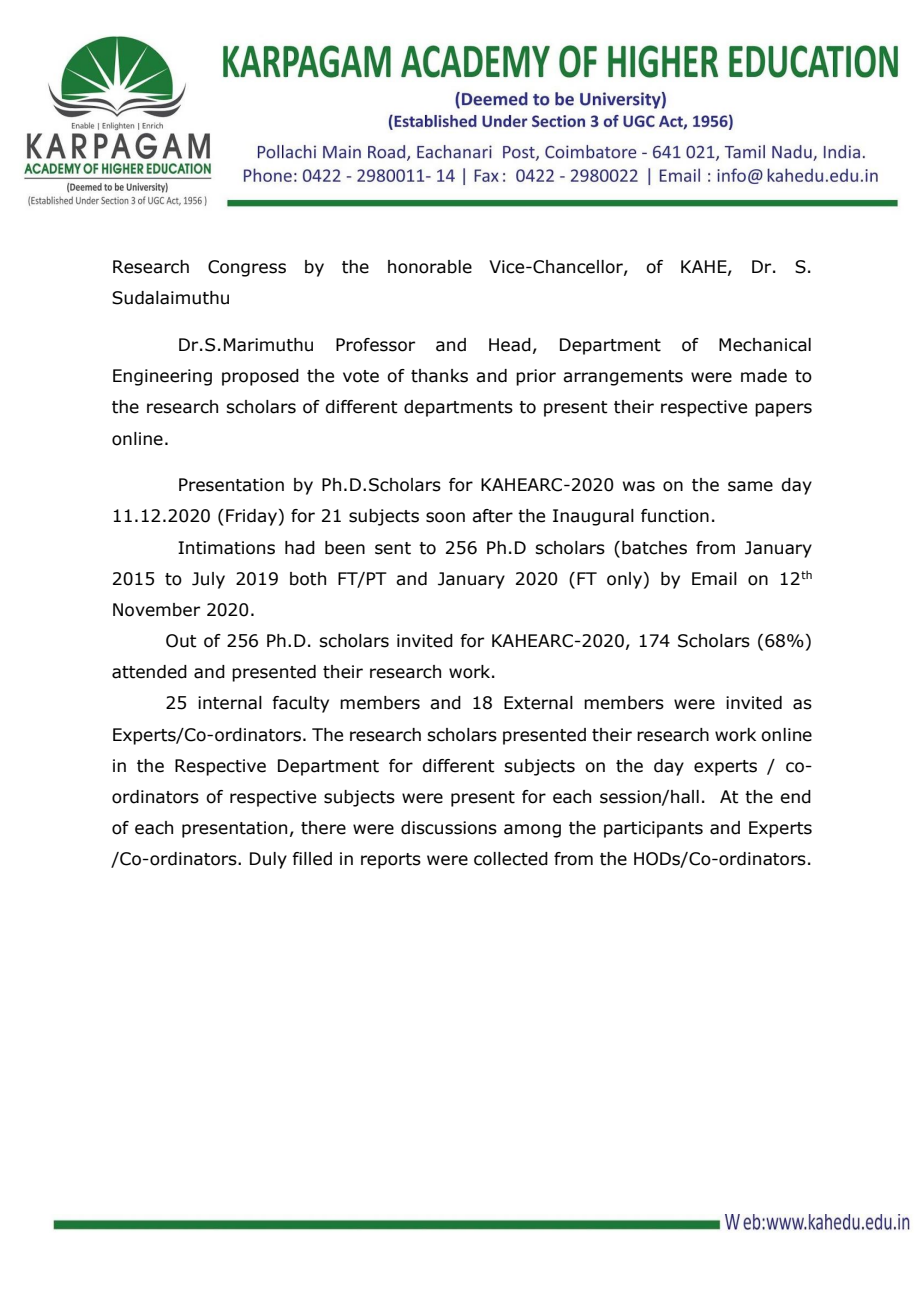 The height and width of the screenshot is (1308, 924). I want to click on discussions, so click(449, 828).
